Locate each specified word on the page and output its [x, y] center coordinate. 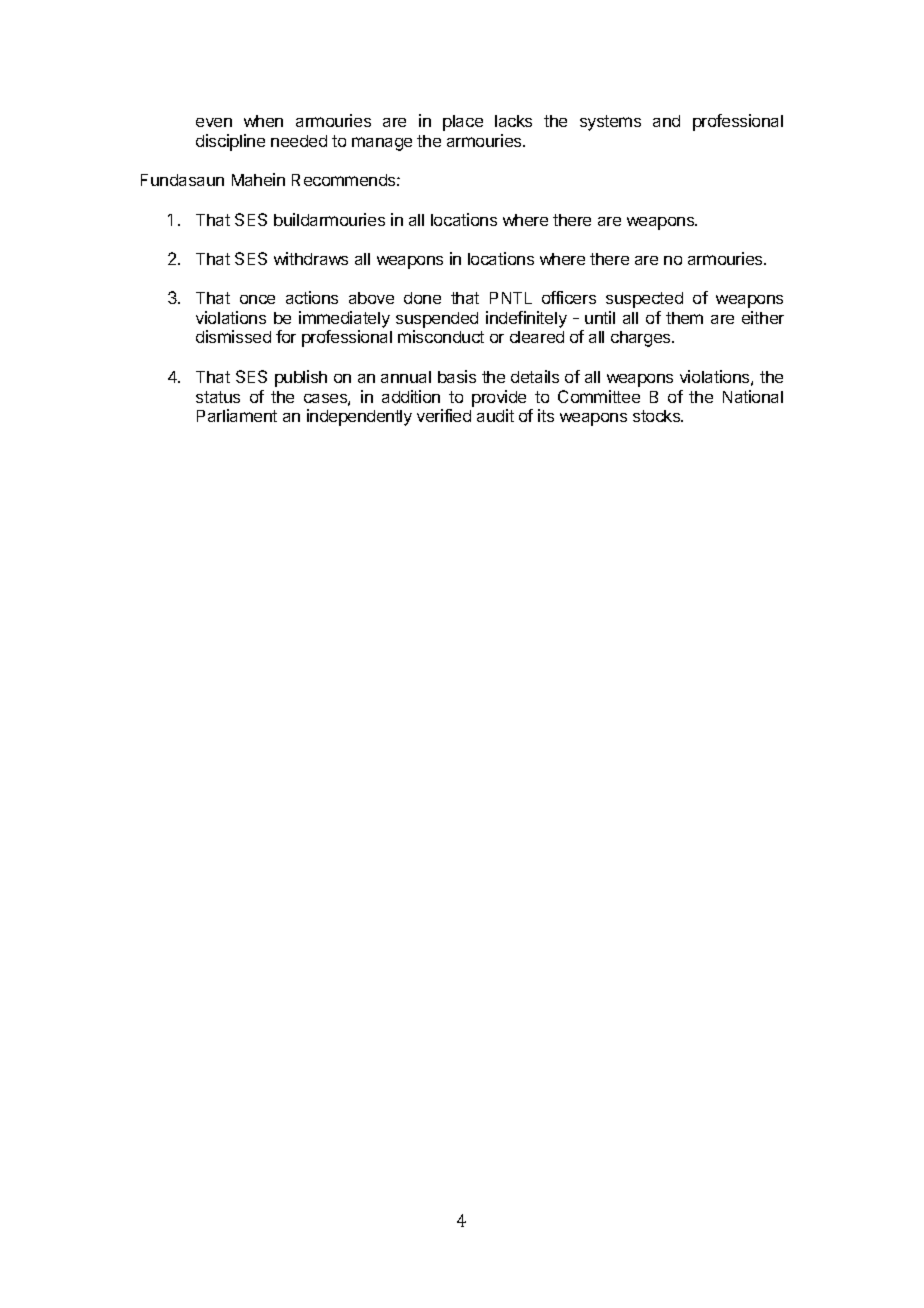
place [463, 123]
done [422, 298]
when [263, 121]
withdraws [311, 258]
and [666, 121]
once [257, 299]
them [684, 318]
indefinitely [526, 319]
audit [495, 415]
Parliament [237, 415]
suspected [644, 300]
